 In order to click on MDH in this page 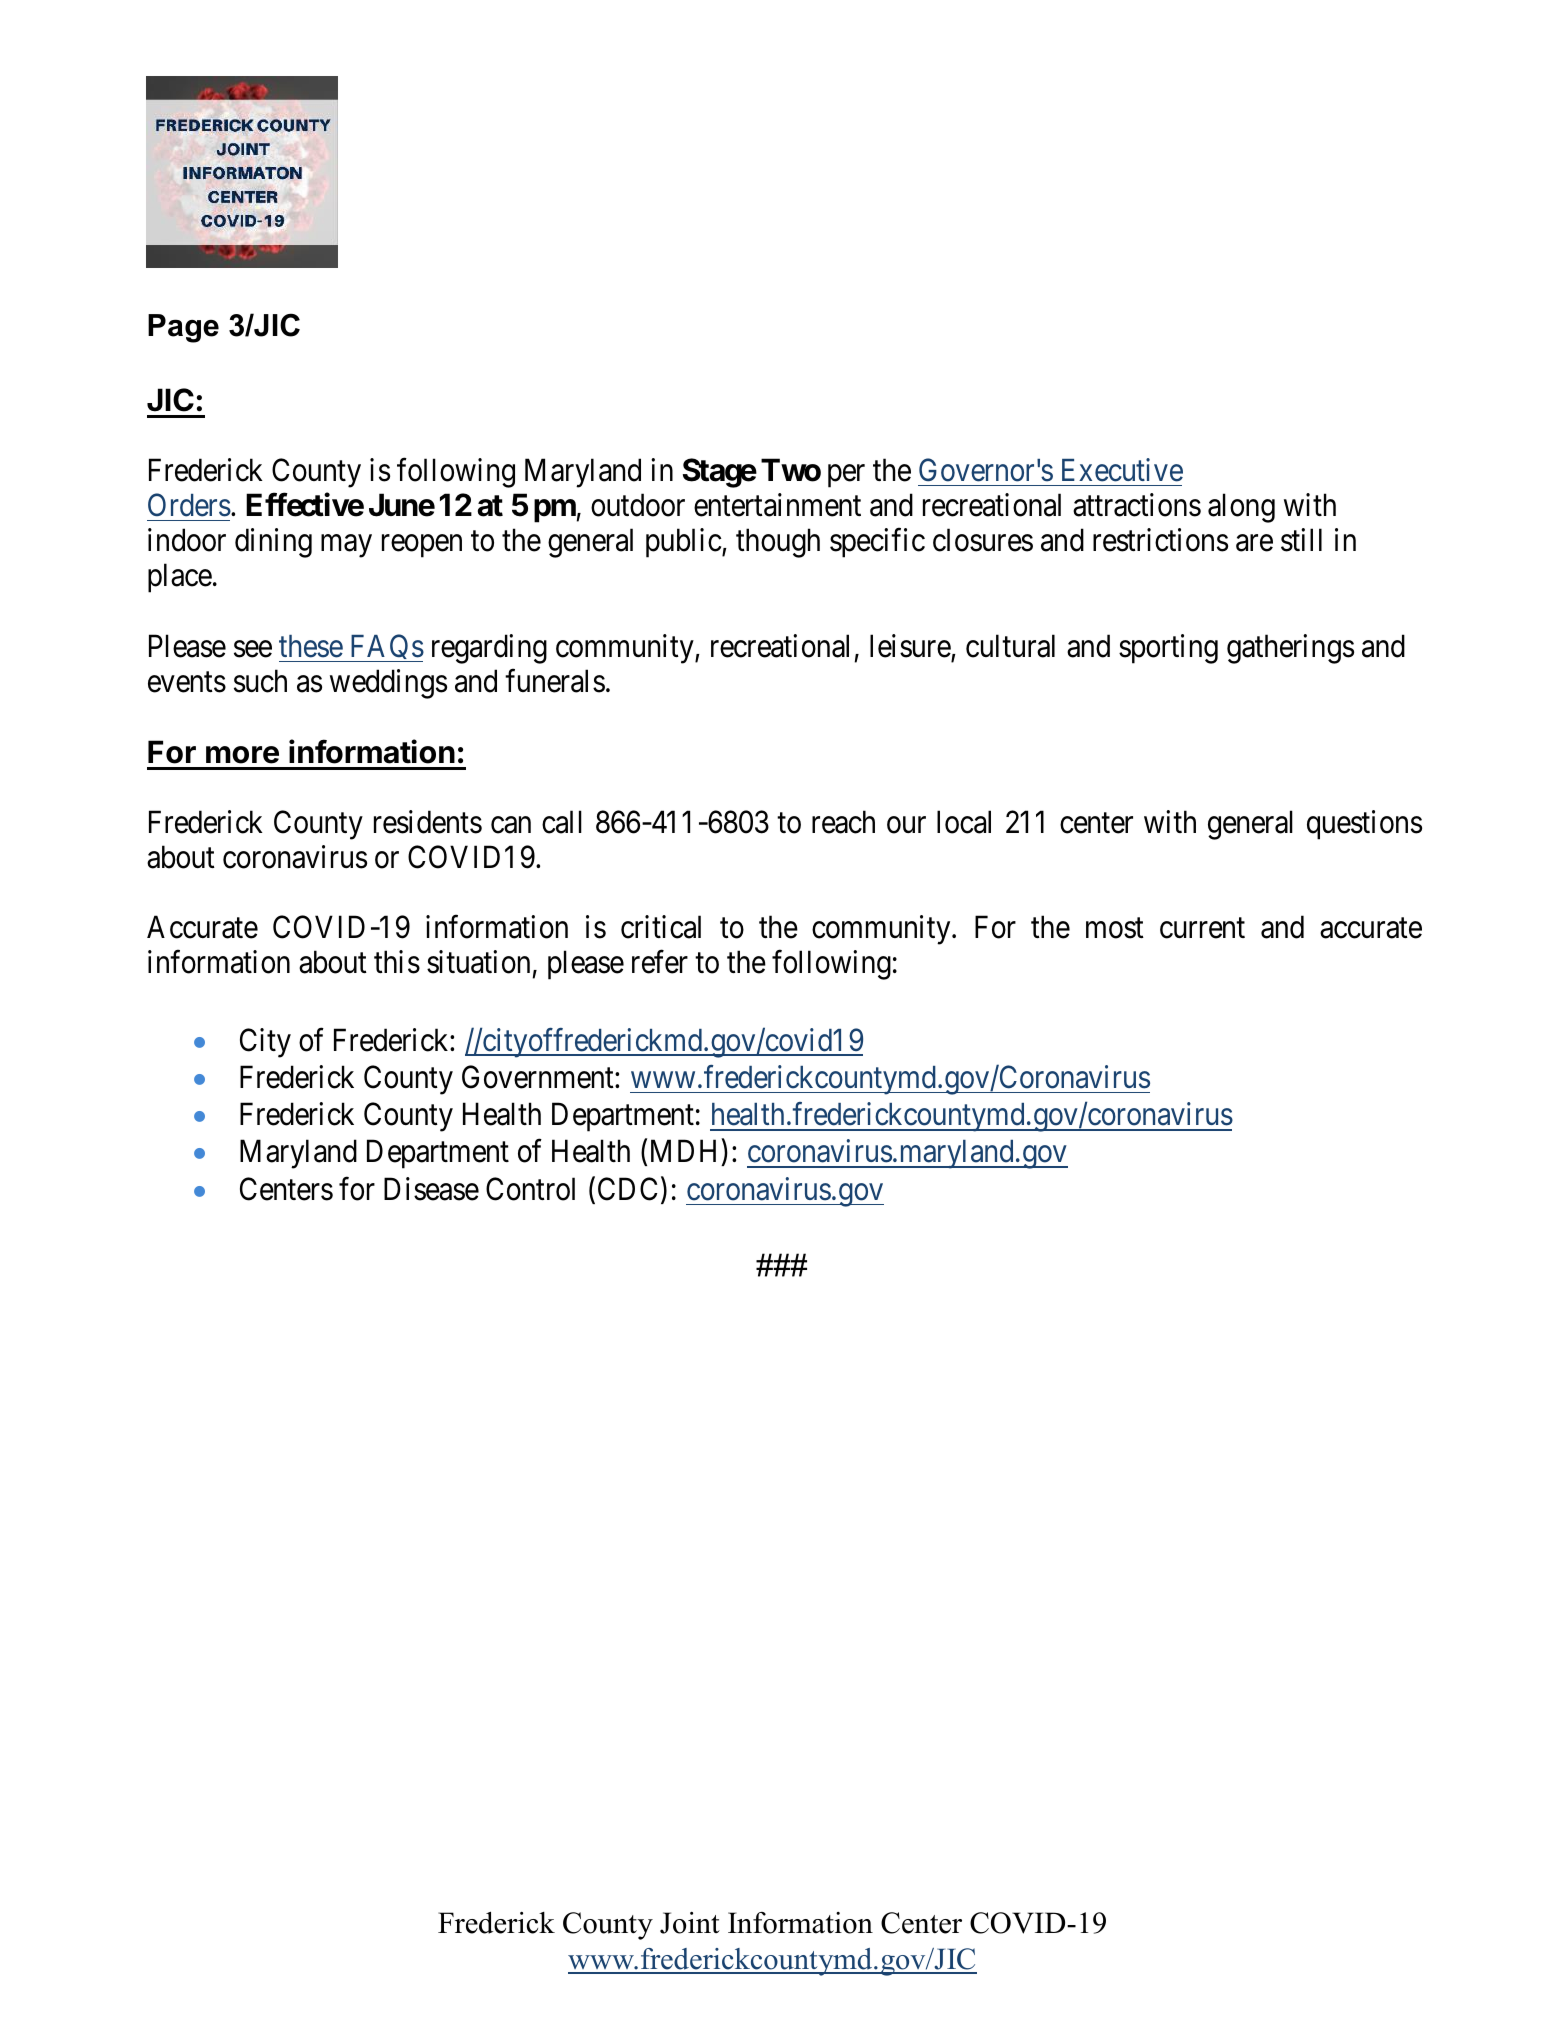, I will do `click(683, 1151)`.
